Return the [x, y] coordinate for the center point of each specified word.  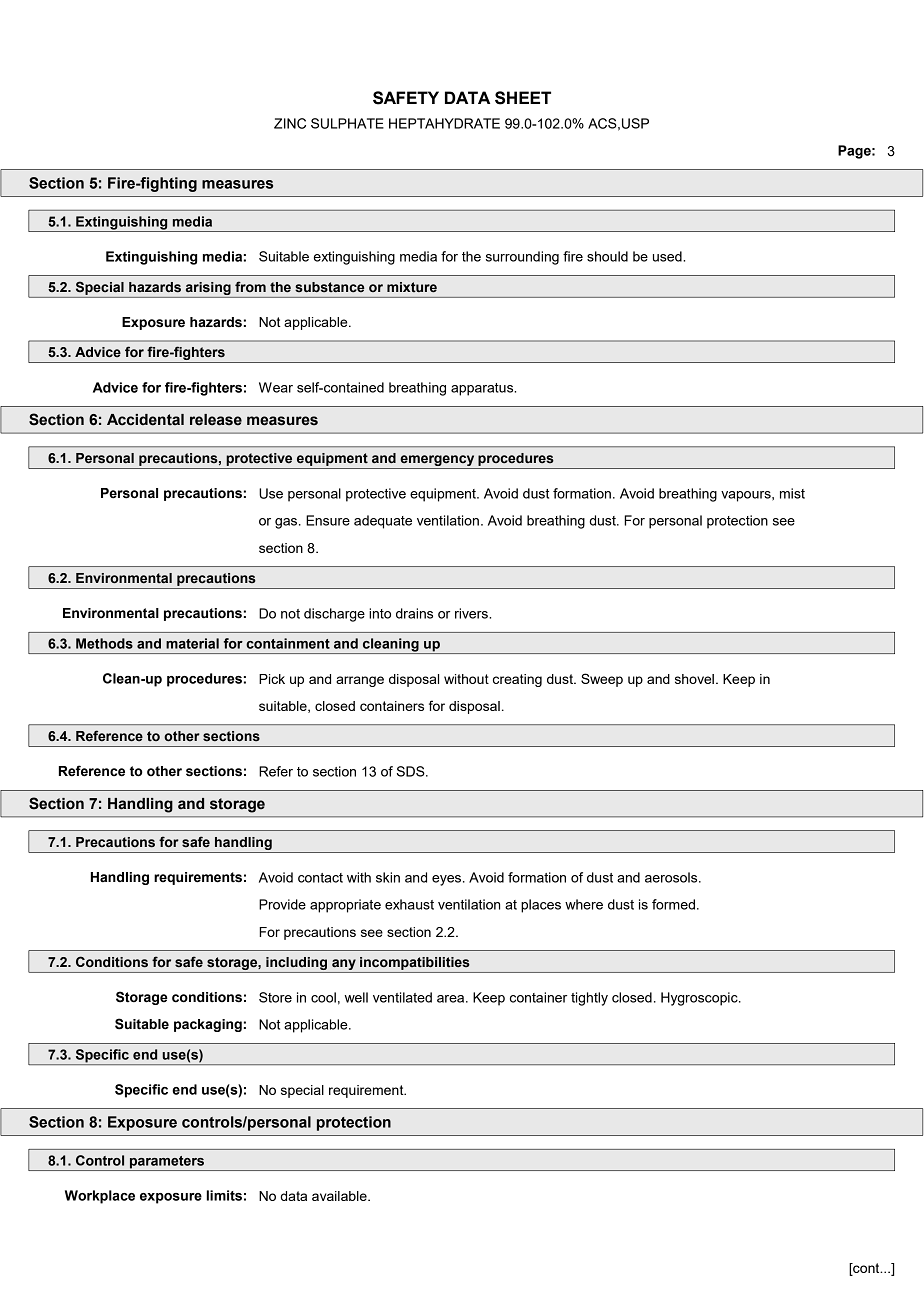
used [668, 256]
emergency [437, 460]
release [216, 420]
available [340, 1196]
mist [792, 493]
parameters [167, 1163]
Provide [282, 904]
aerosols [672, 877]
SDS [412, 771]
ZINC [290, 123]
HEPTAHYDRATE [444, 123]
